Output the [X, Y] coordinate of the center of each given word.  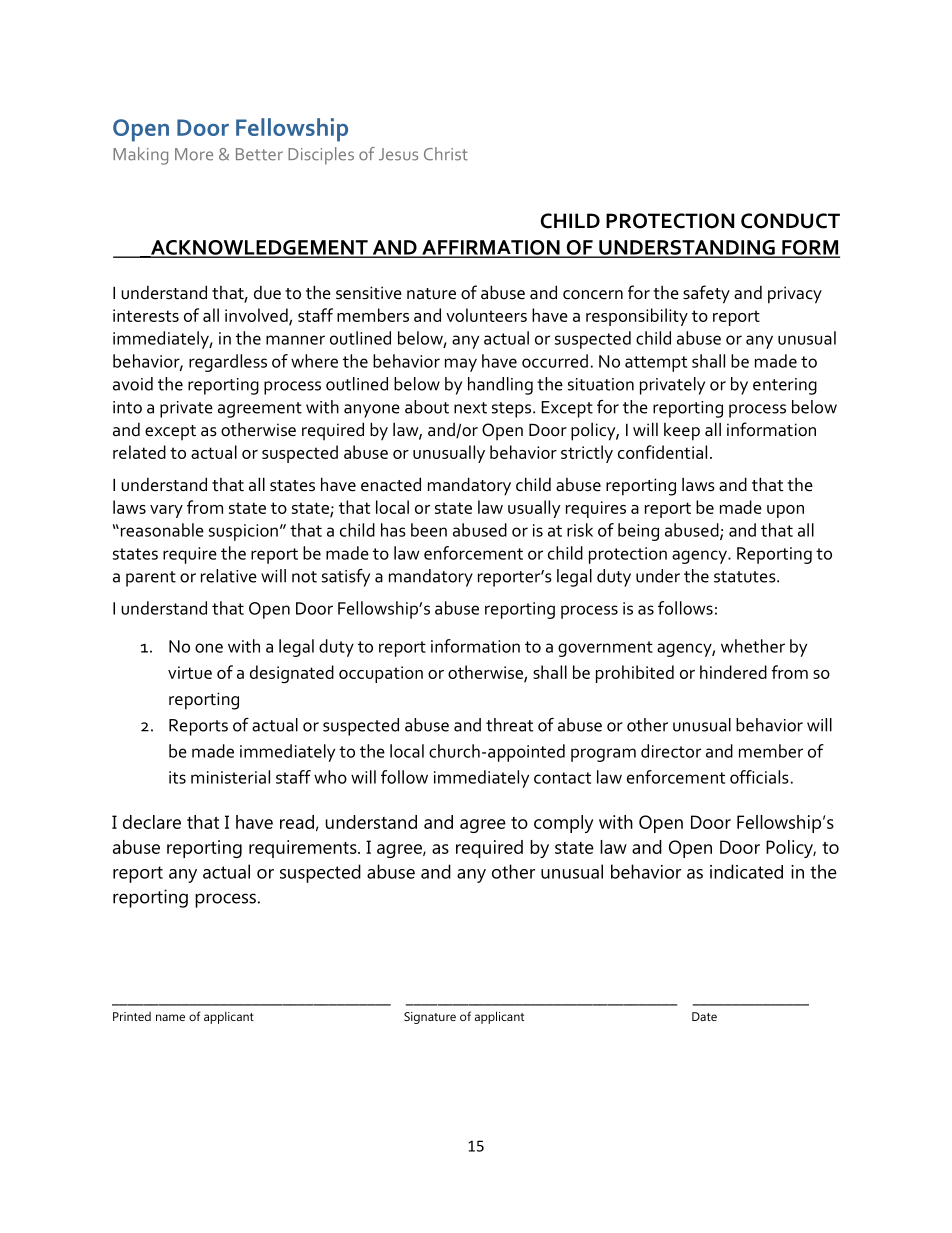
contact [562, 778]
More [194, 154]
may [461, 365]
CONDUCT [790, 221]
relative [229, 576]
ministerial [230, 777]
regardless [228, 363]
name [170, 1017]
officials [759, 777]
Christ [446, 154]
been [429, 530]
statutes [746, 577]
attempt [656, 364]
